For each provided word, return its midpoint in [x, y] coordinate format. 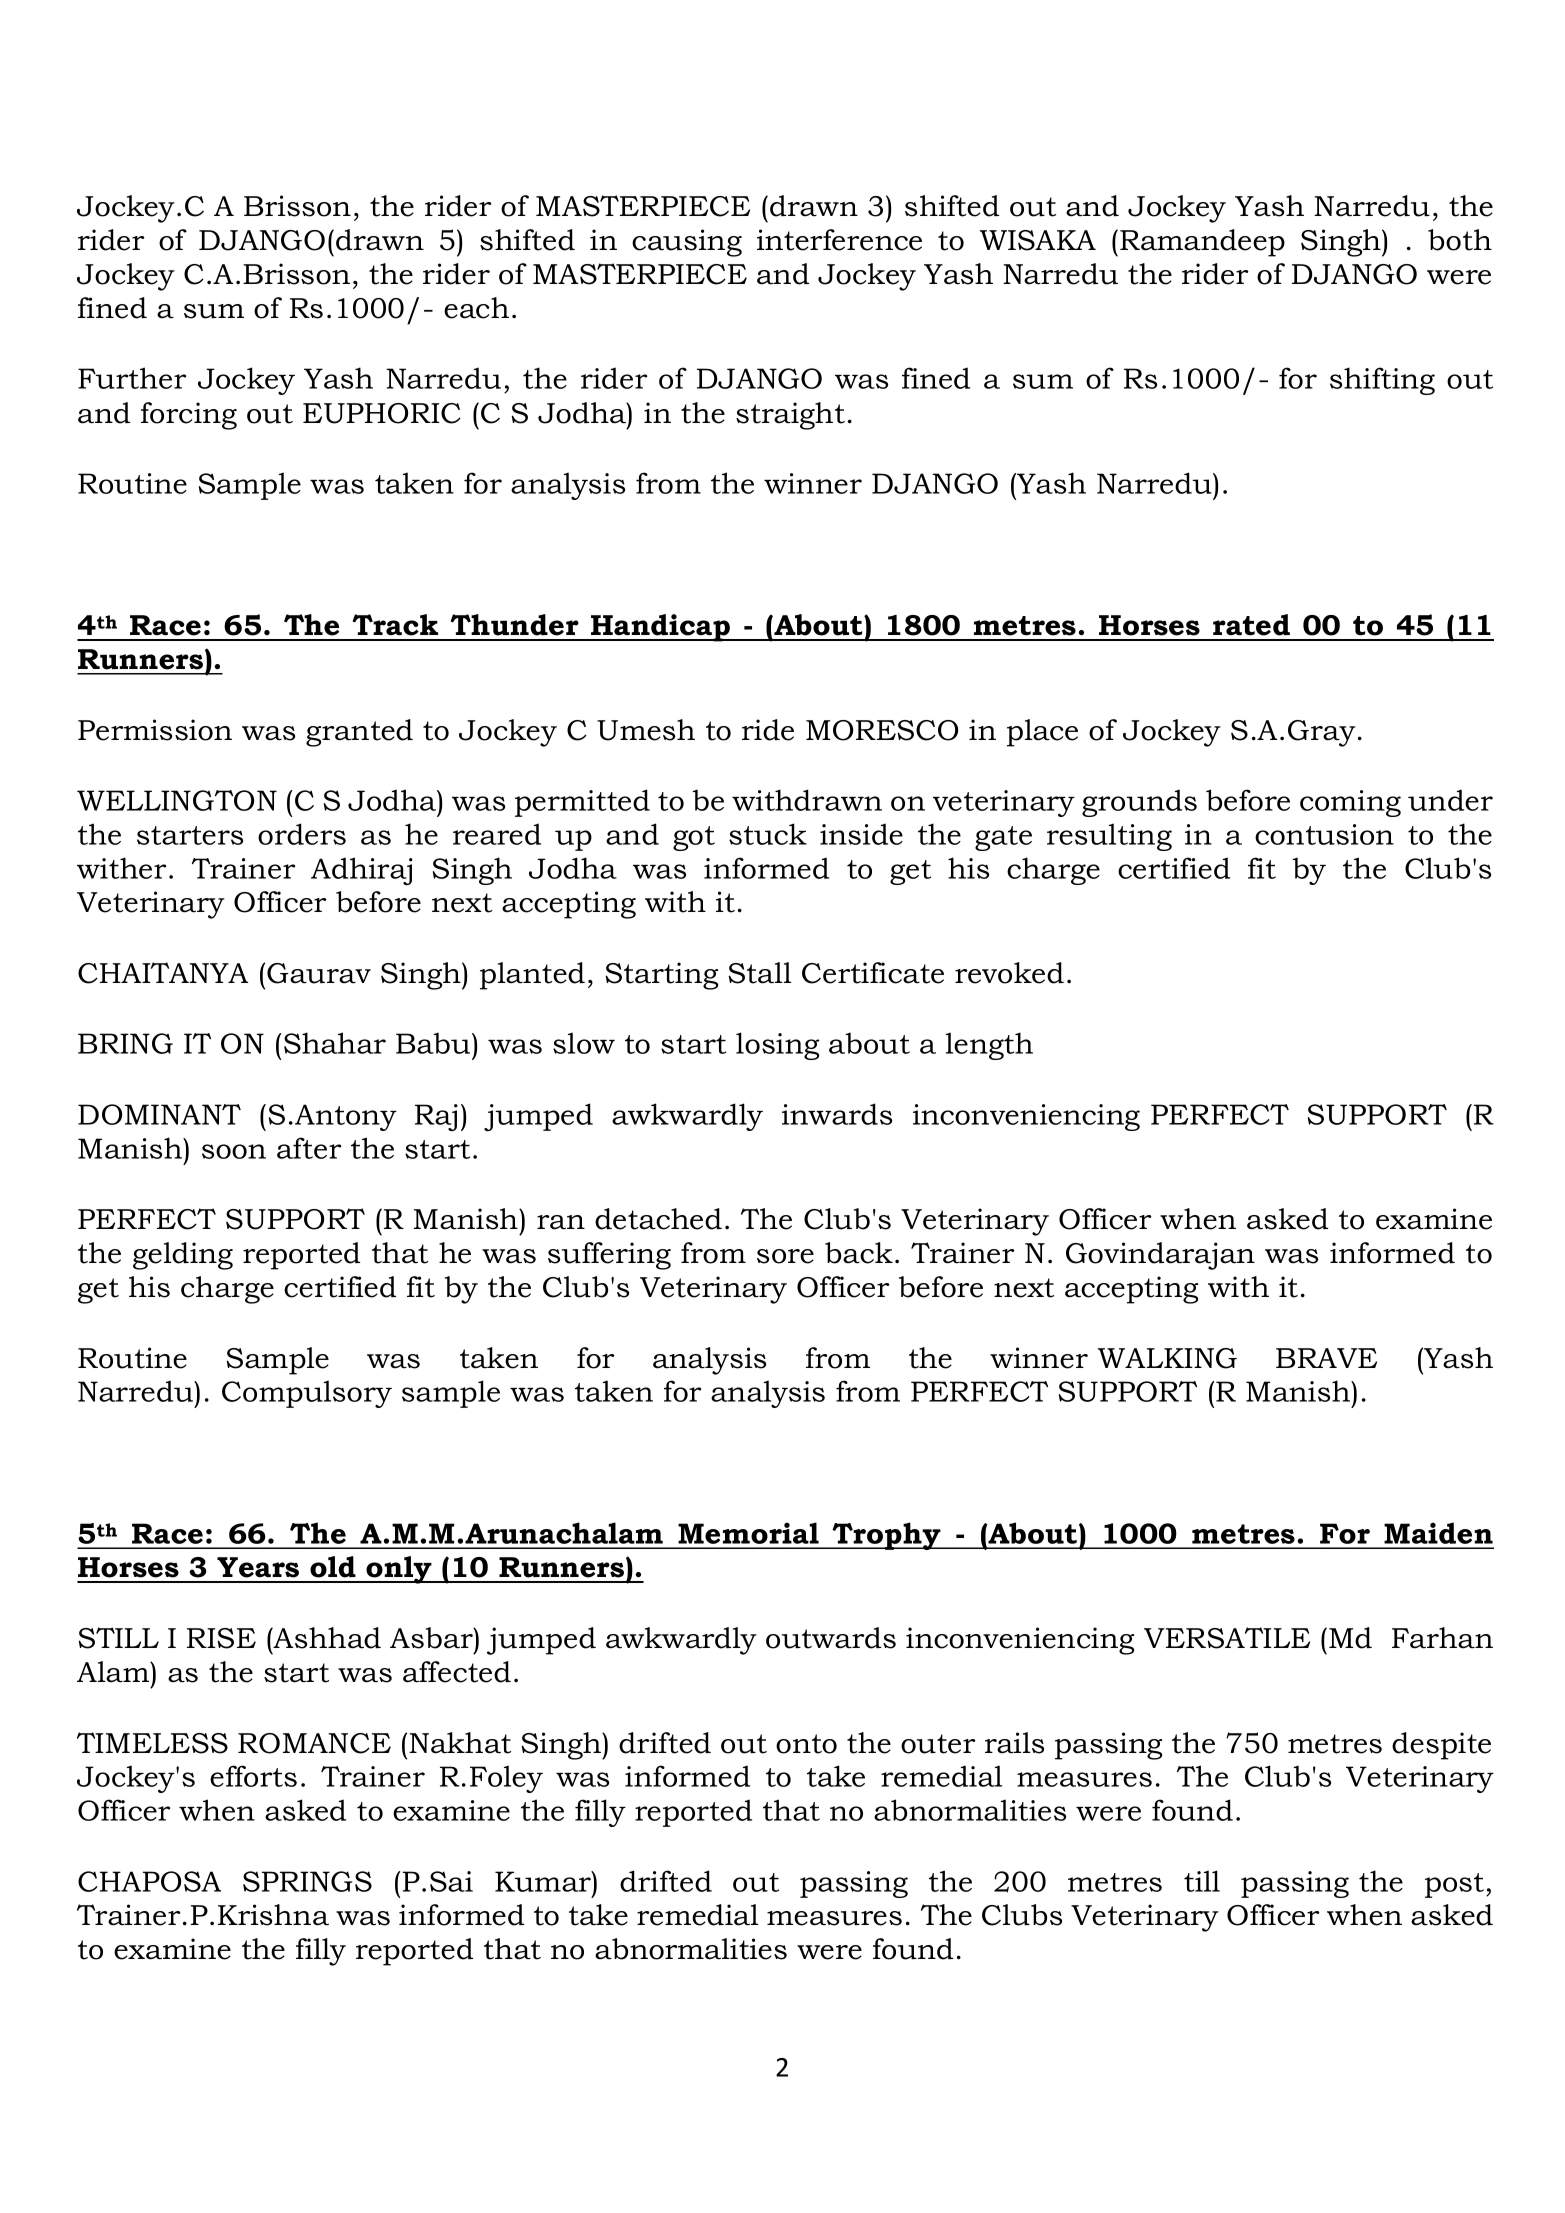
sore [785, 1256]
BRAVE [1326, 1358]
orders [302, 834]
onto [806, 1744]
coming [1350, 803]
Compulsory [307, 1394]
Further [132, 378]
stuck [768, 834]
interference [839, 240]
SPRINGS [307, 1881]
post [1454, 1885]
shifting [1382, 381]
